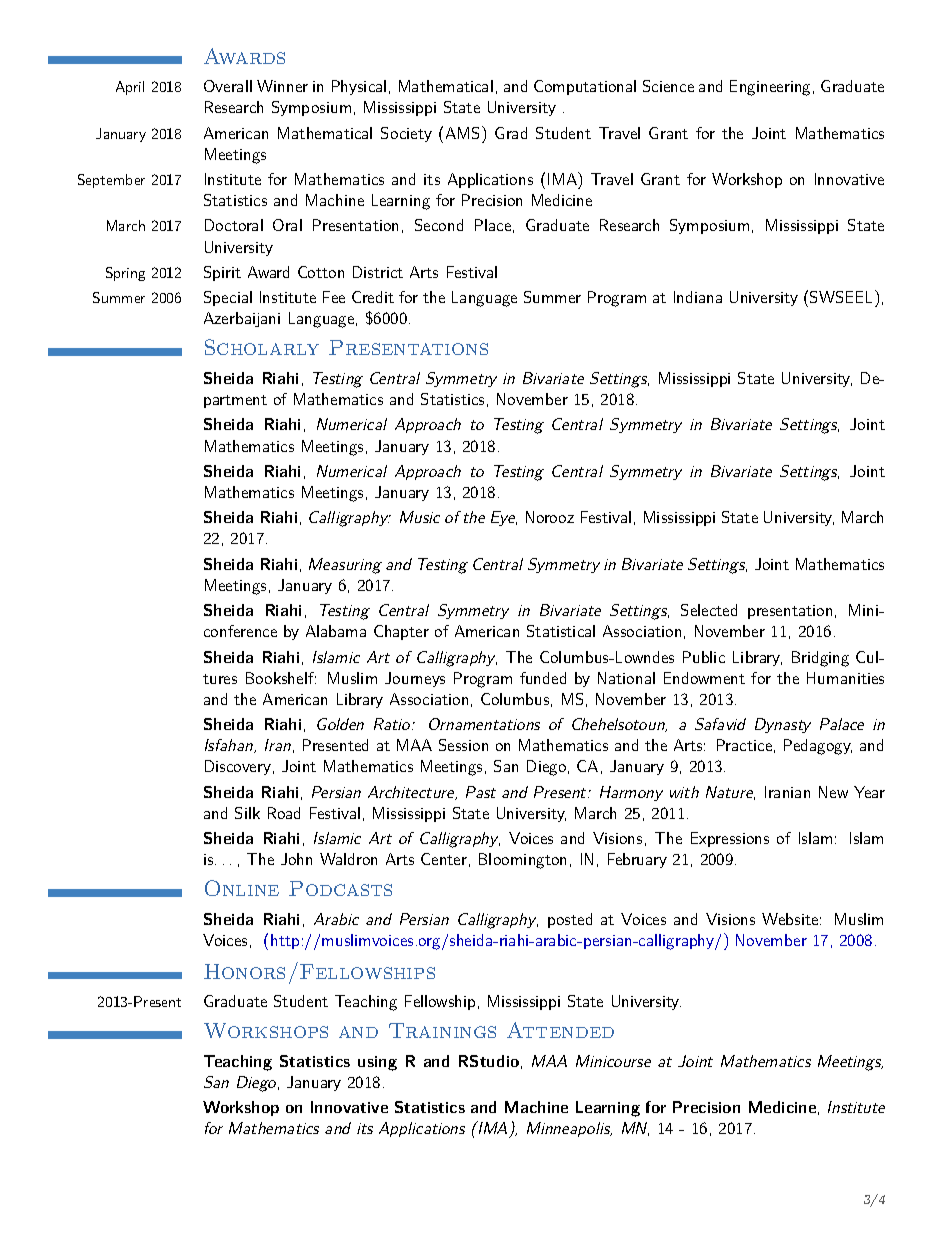 The height and width of the screenshot is (1233, 952). I want to click on Eye, so click(504, 518).
